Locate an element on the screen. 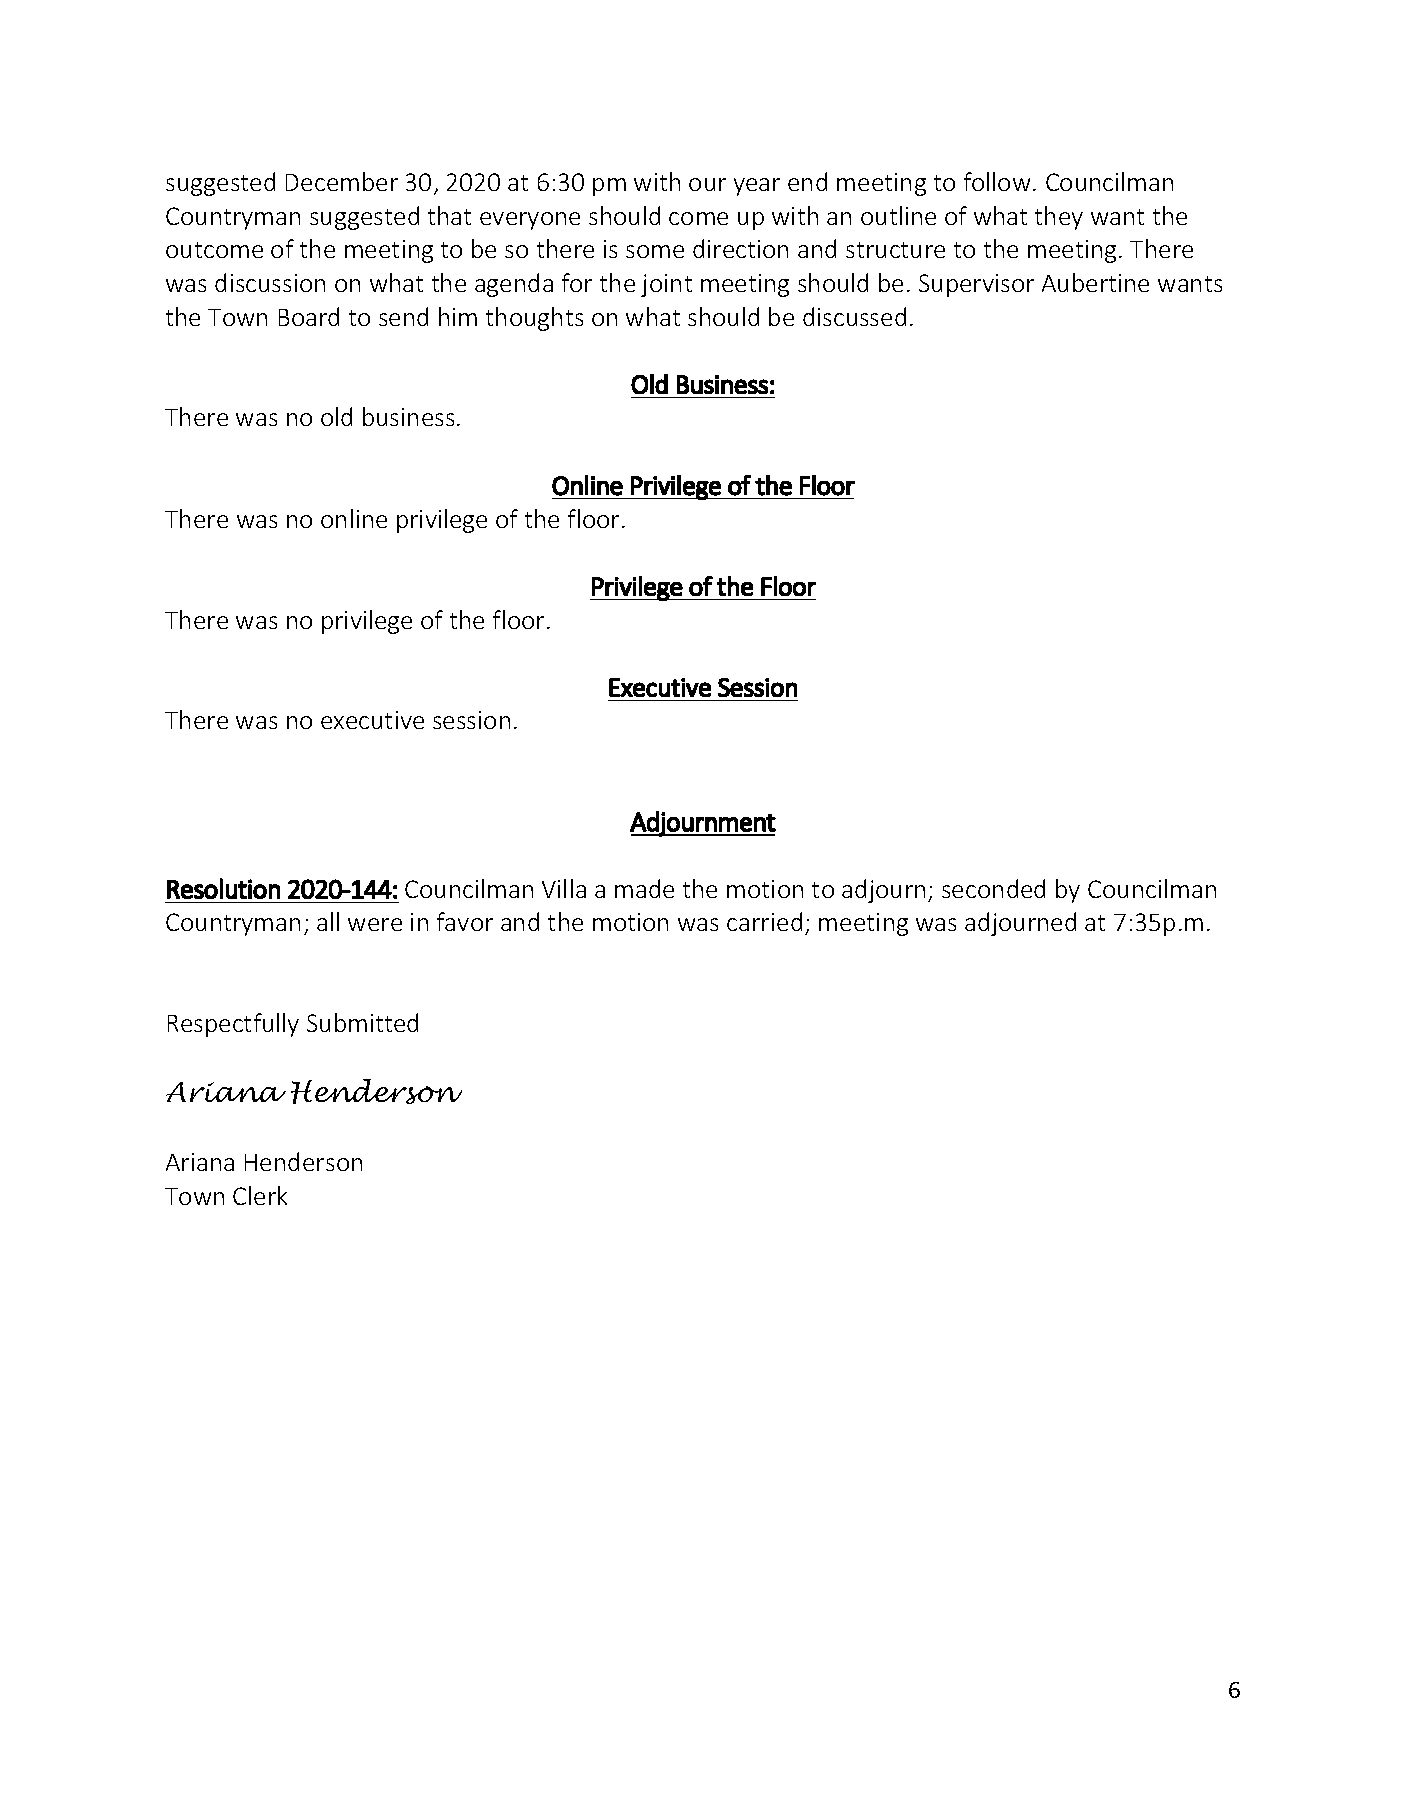 The width and height of the screenshot is (1406, 1819). discussed is located at coordinates (854, 316).
